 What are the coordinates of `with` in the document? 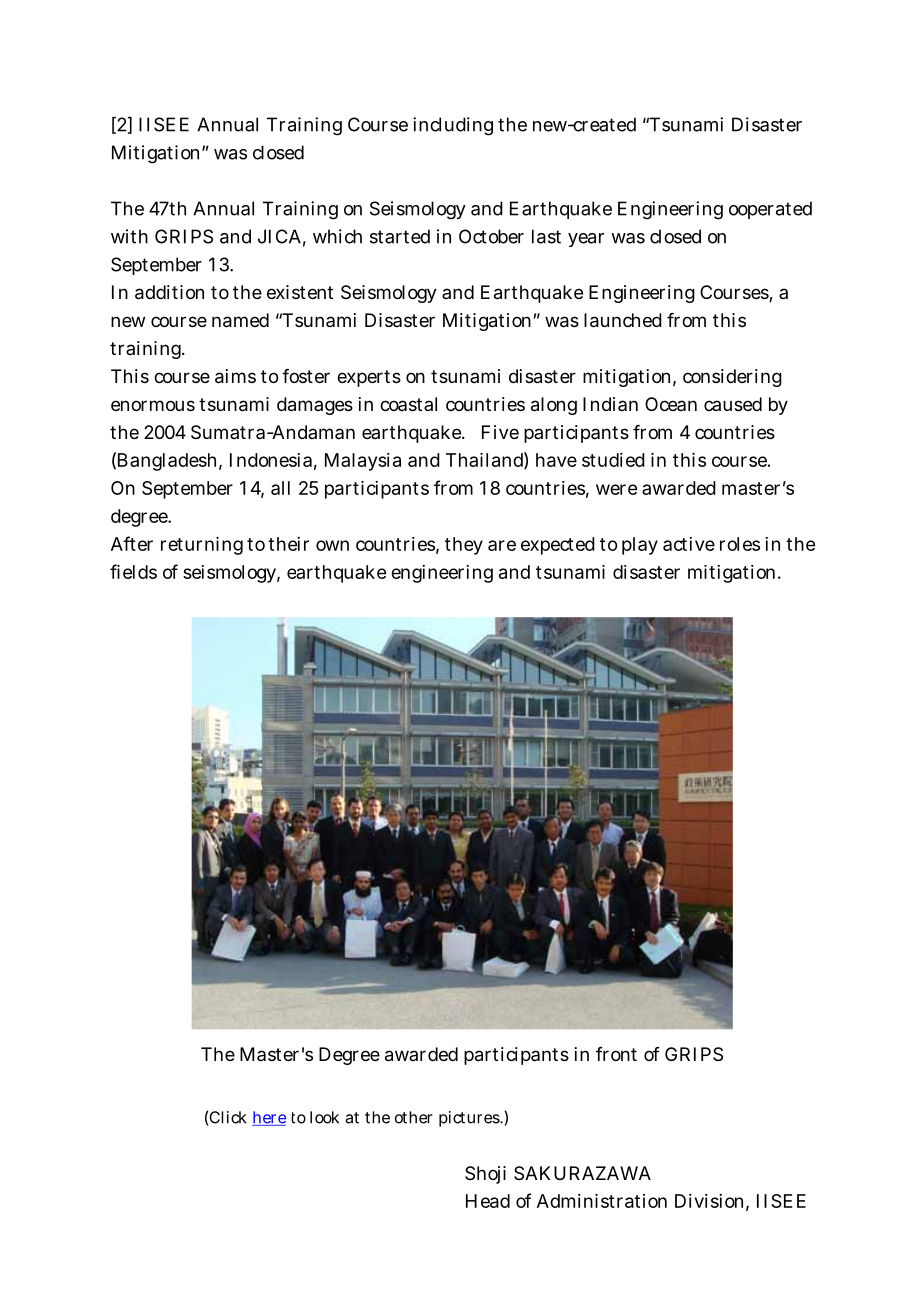 It's located at (129, 236).
